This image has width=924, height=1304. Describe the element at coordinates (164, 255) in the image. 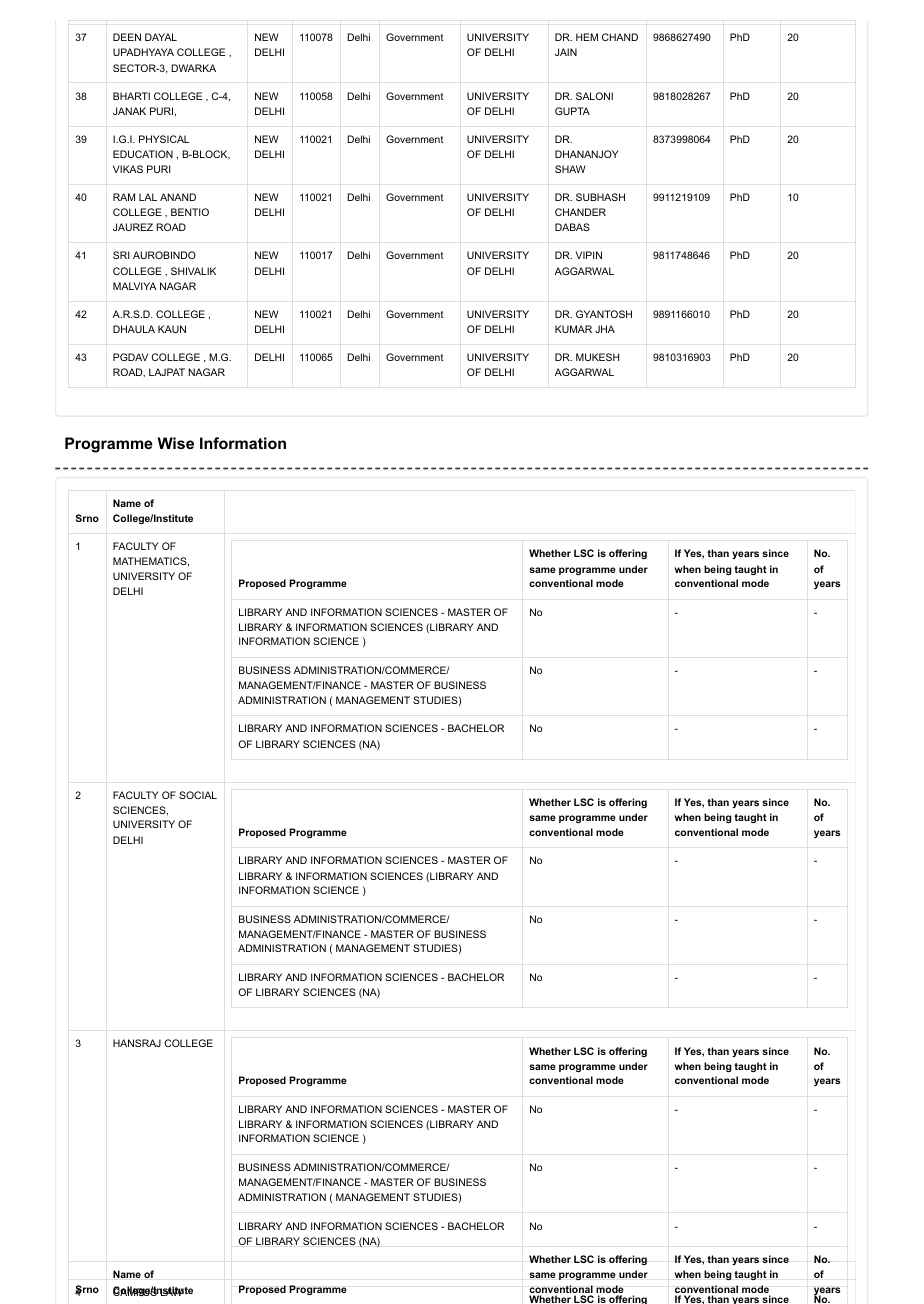

I see `AUROBINDO` at that location.
